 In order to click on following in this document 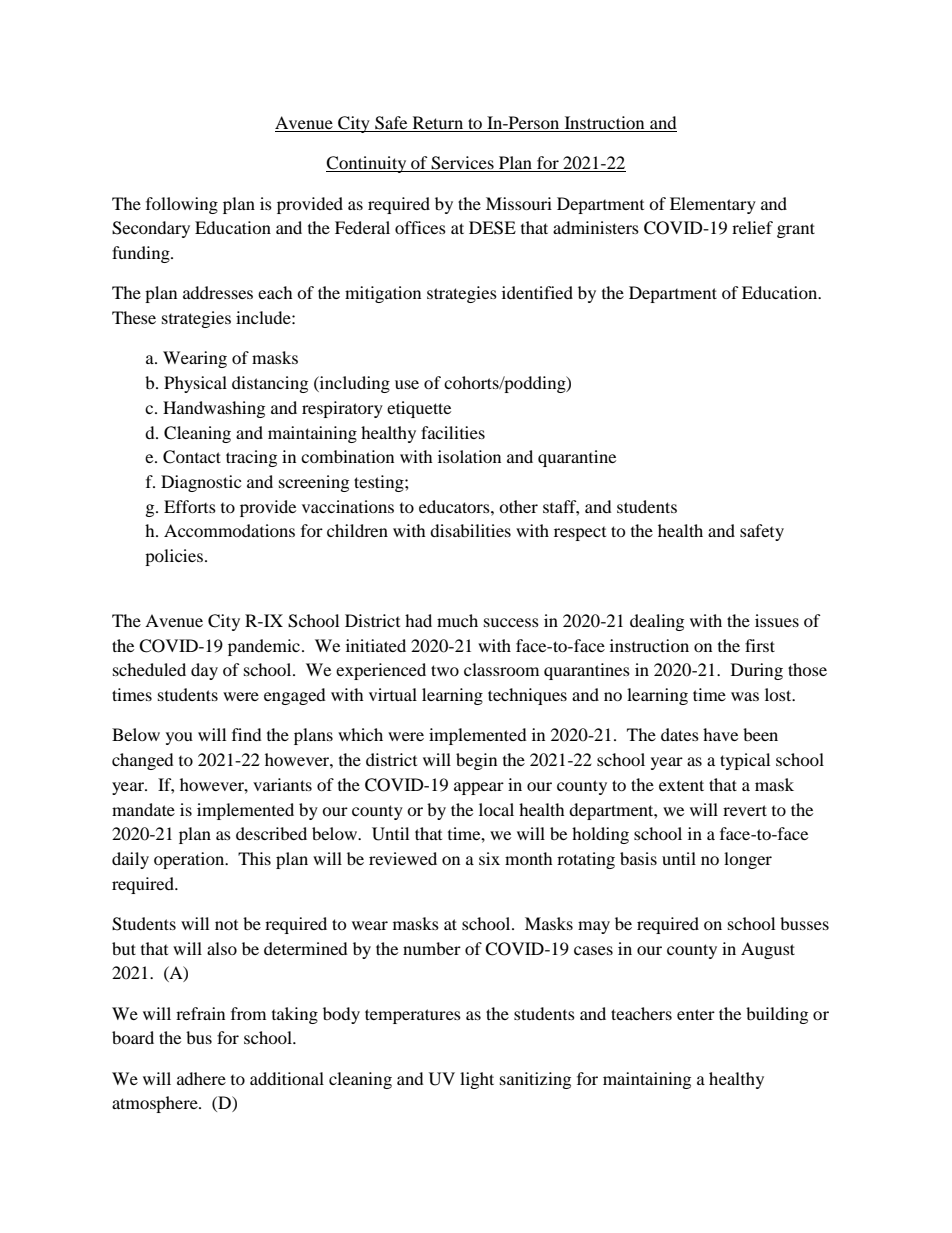, I will do `click(182, 205)`.
